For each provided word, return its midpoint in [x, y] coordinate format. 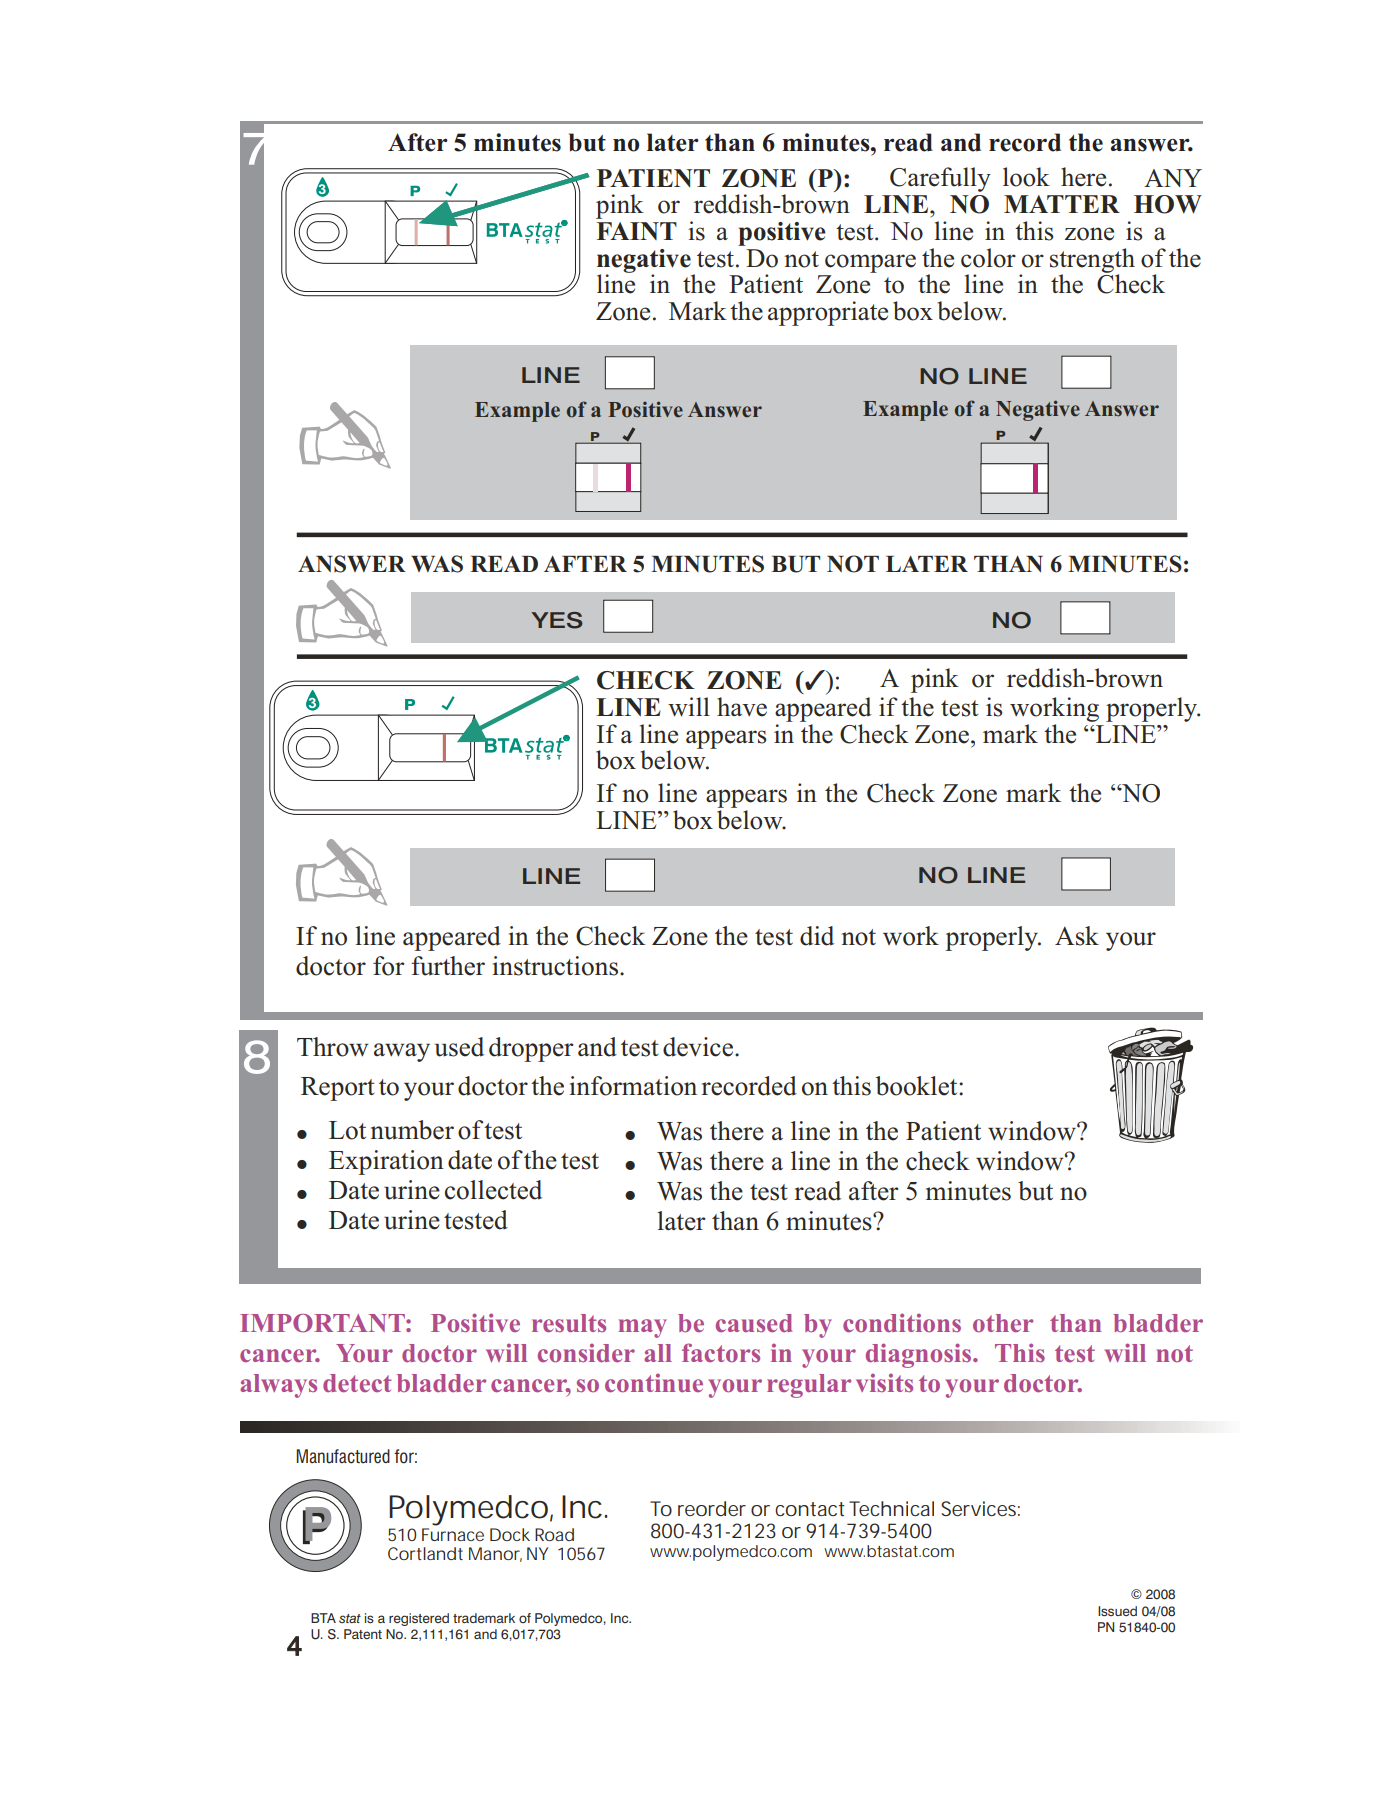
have [742, 707]
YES [557, 620]
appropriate [828, 313]
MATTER [1062, 204]
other [1003, 1323]
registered [419, 1619]
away [402, 1052]
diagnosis [920, 1355]
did [817, 936]
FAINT [637, 231]
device [699, 1047]
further [448, 966]
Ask [1077, 936]
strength [1092, 261]
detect [357, 1383]
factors [721, 1352]
